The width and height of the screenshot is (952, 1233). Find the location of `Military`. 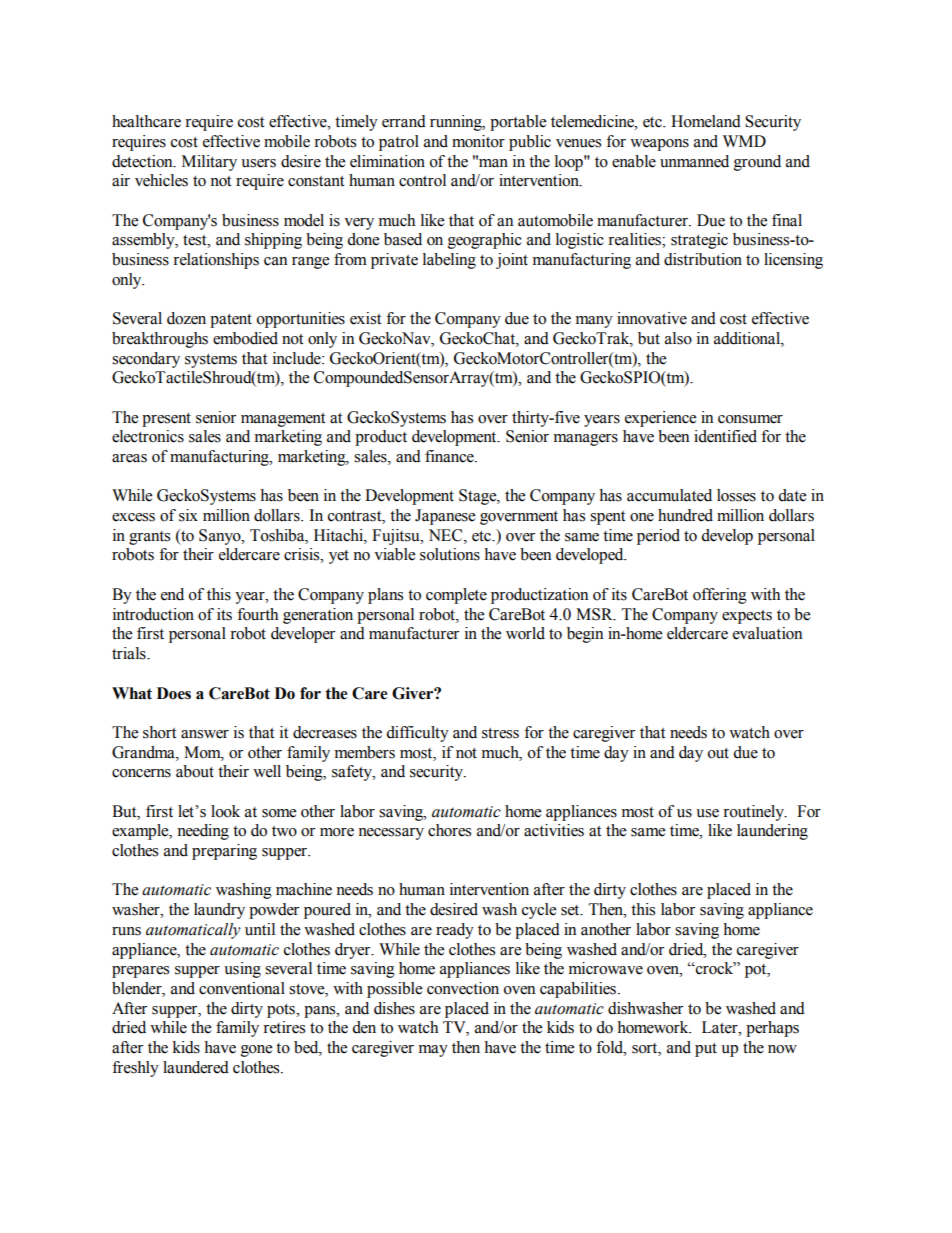

Military is located at coordinates (209, 163).
